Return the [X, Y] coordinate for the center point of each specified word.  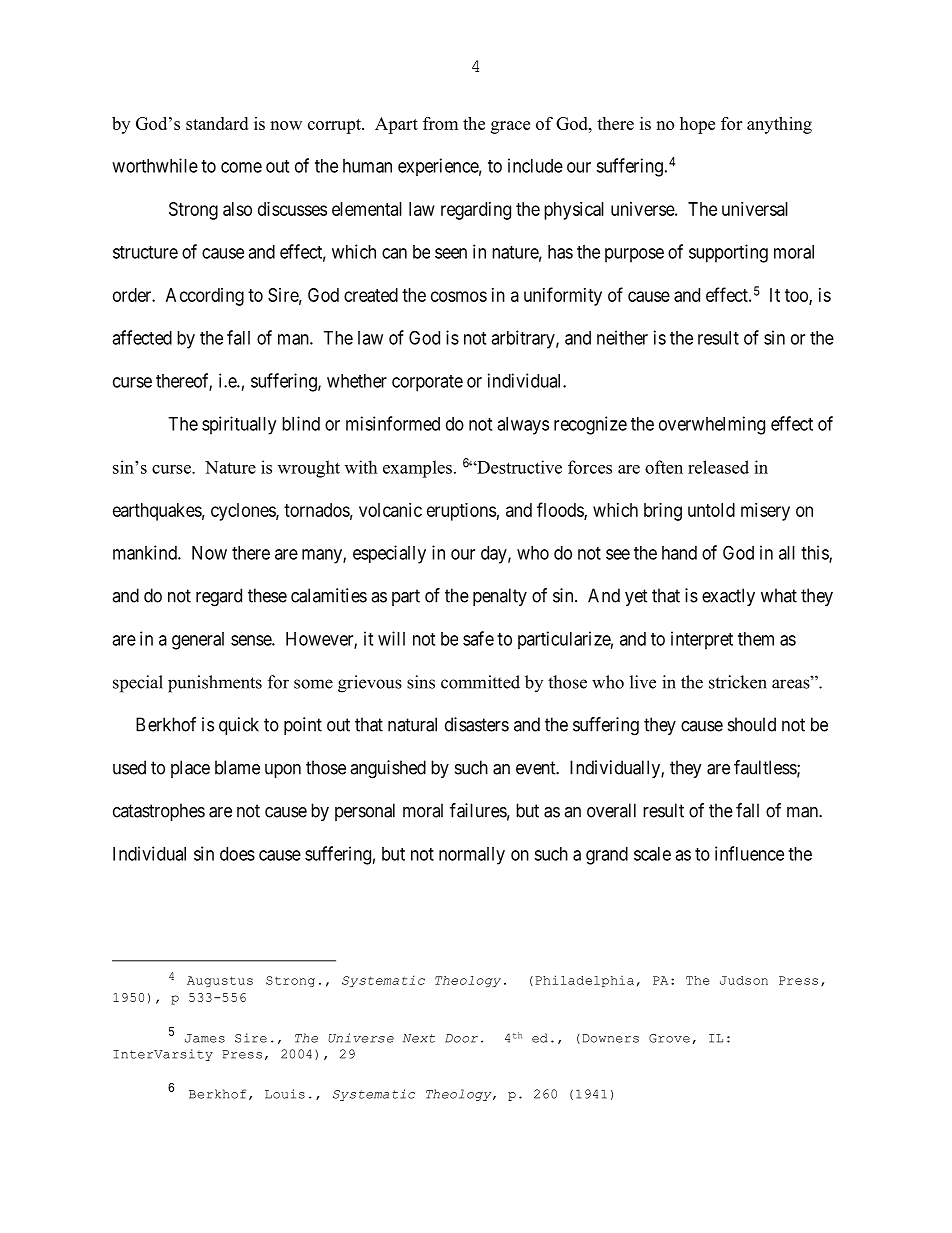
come [241, 167]
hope [697, 125]
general [198, 641]
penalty [500, 597]
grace [510, 127]
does [237, 854]
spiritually [239, 425]
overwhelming [712, 425]
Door [461, 1038]
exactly [728, 597]
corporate [427, 383]
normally [472, 856]
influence [749, 853]
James [205, 1038]
